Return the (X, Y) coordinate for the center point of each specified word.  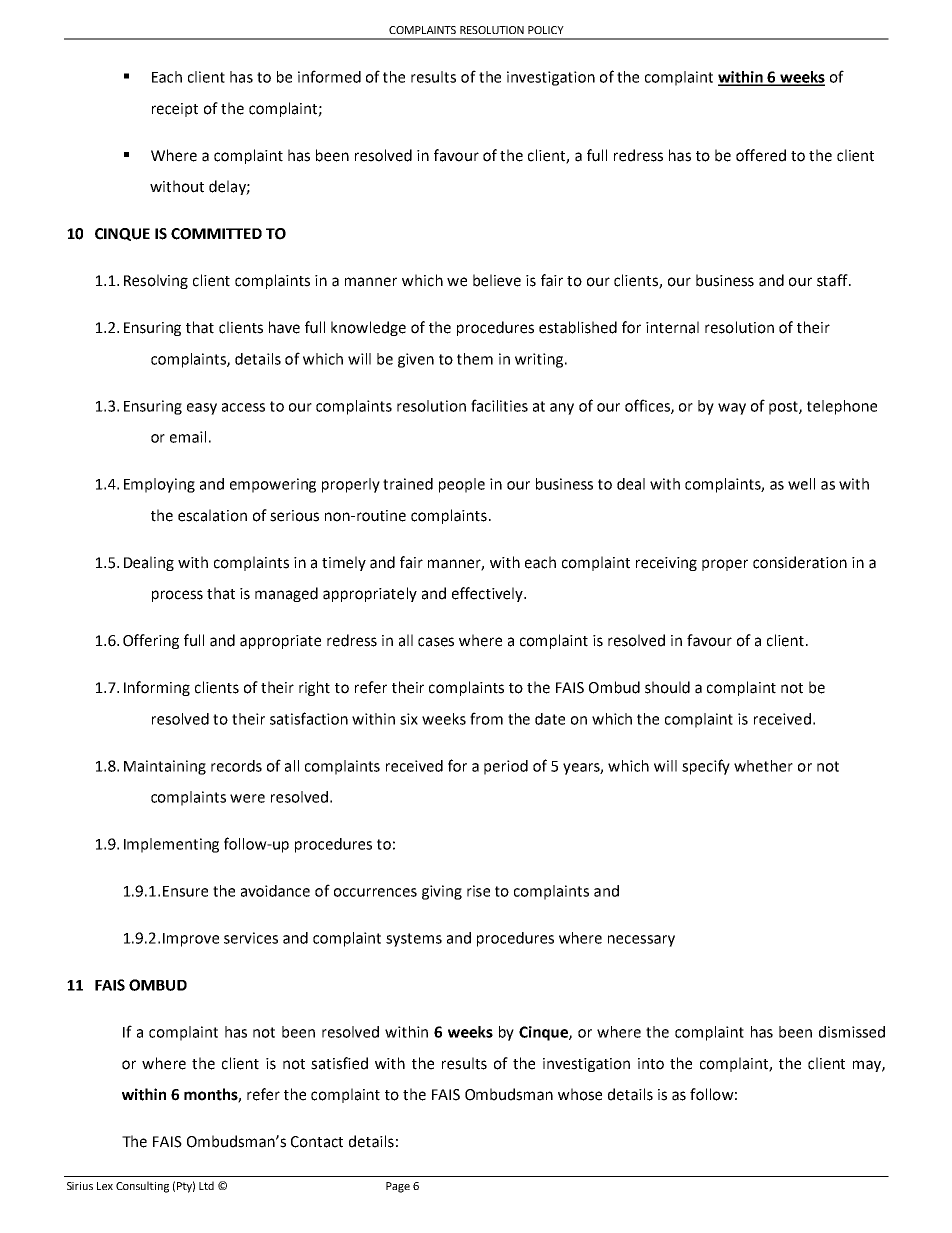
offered (761, 155)
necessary (641, 941)
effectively (488, 594)
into (651, 1064)
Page (398, 1187)
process (177, 596)
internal (672, 327)
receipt (175, 110)
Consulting (142, 1187)
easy (202, 409)
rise (478, 891)
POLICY (546, 30)
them (475, 359)
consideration (800, 562)
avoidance (275, 891)
